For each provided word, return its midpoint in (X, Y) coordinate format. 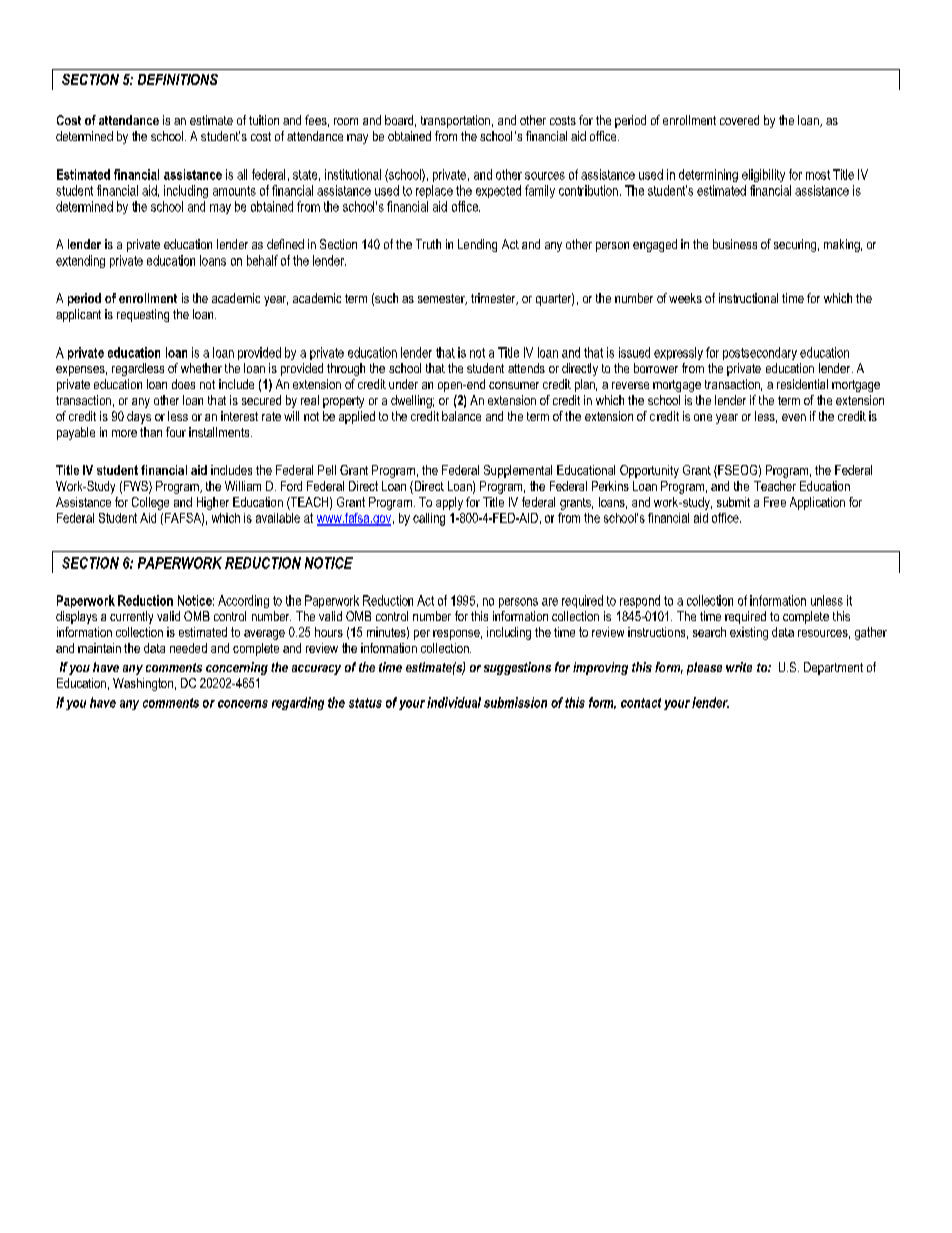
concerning (237, 668)
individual (454, 702)
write (739, 667)
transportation (455, 121)
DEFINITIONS (178, 79)
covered (739, 120)
